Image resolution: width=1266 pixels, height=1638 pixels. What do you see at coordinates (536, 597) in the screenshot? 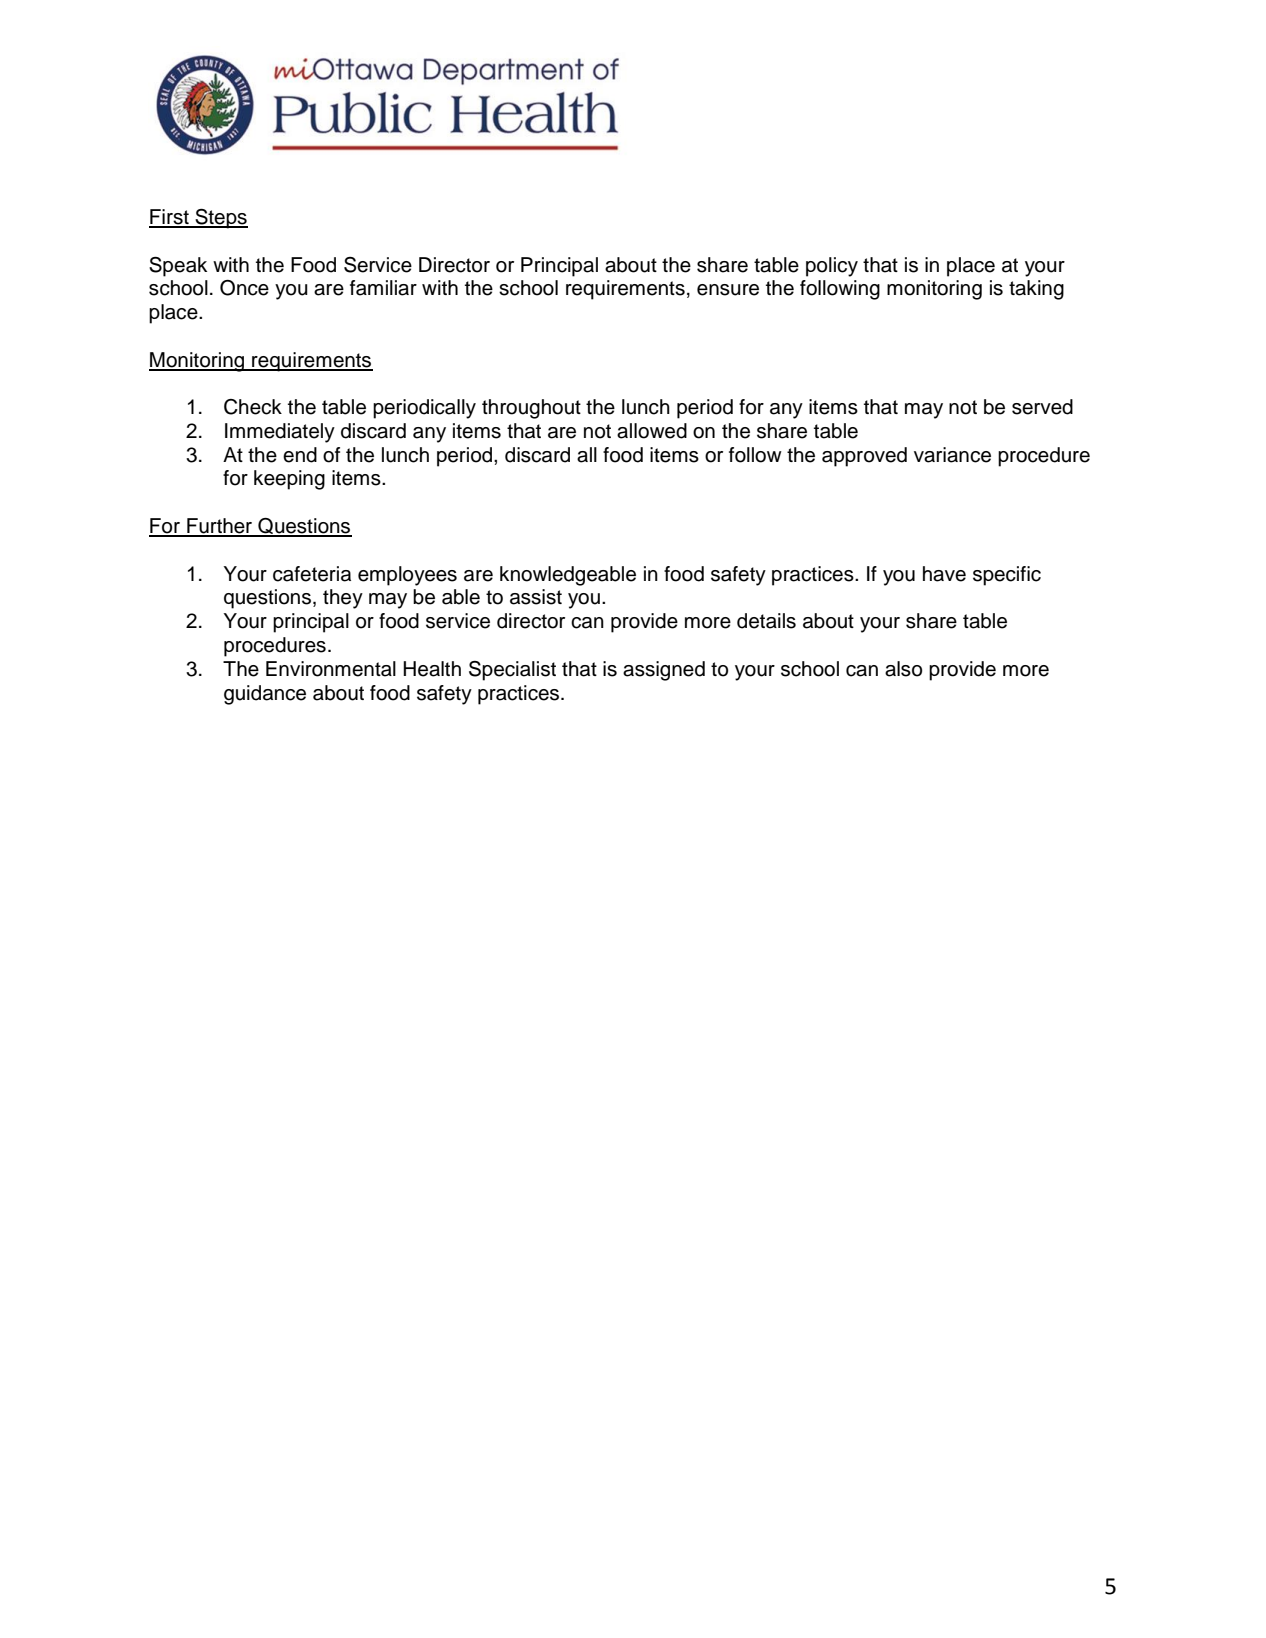
I see `assist` at bounding box center [536, 597].
